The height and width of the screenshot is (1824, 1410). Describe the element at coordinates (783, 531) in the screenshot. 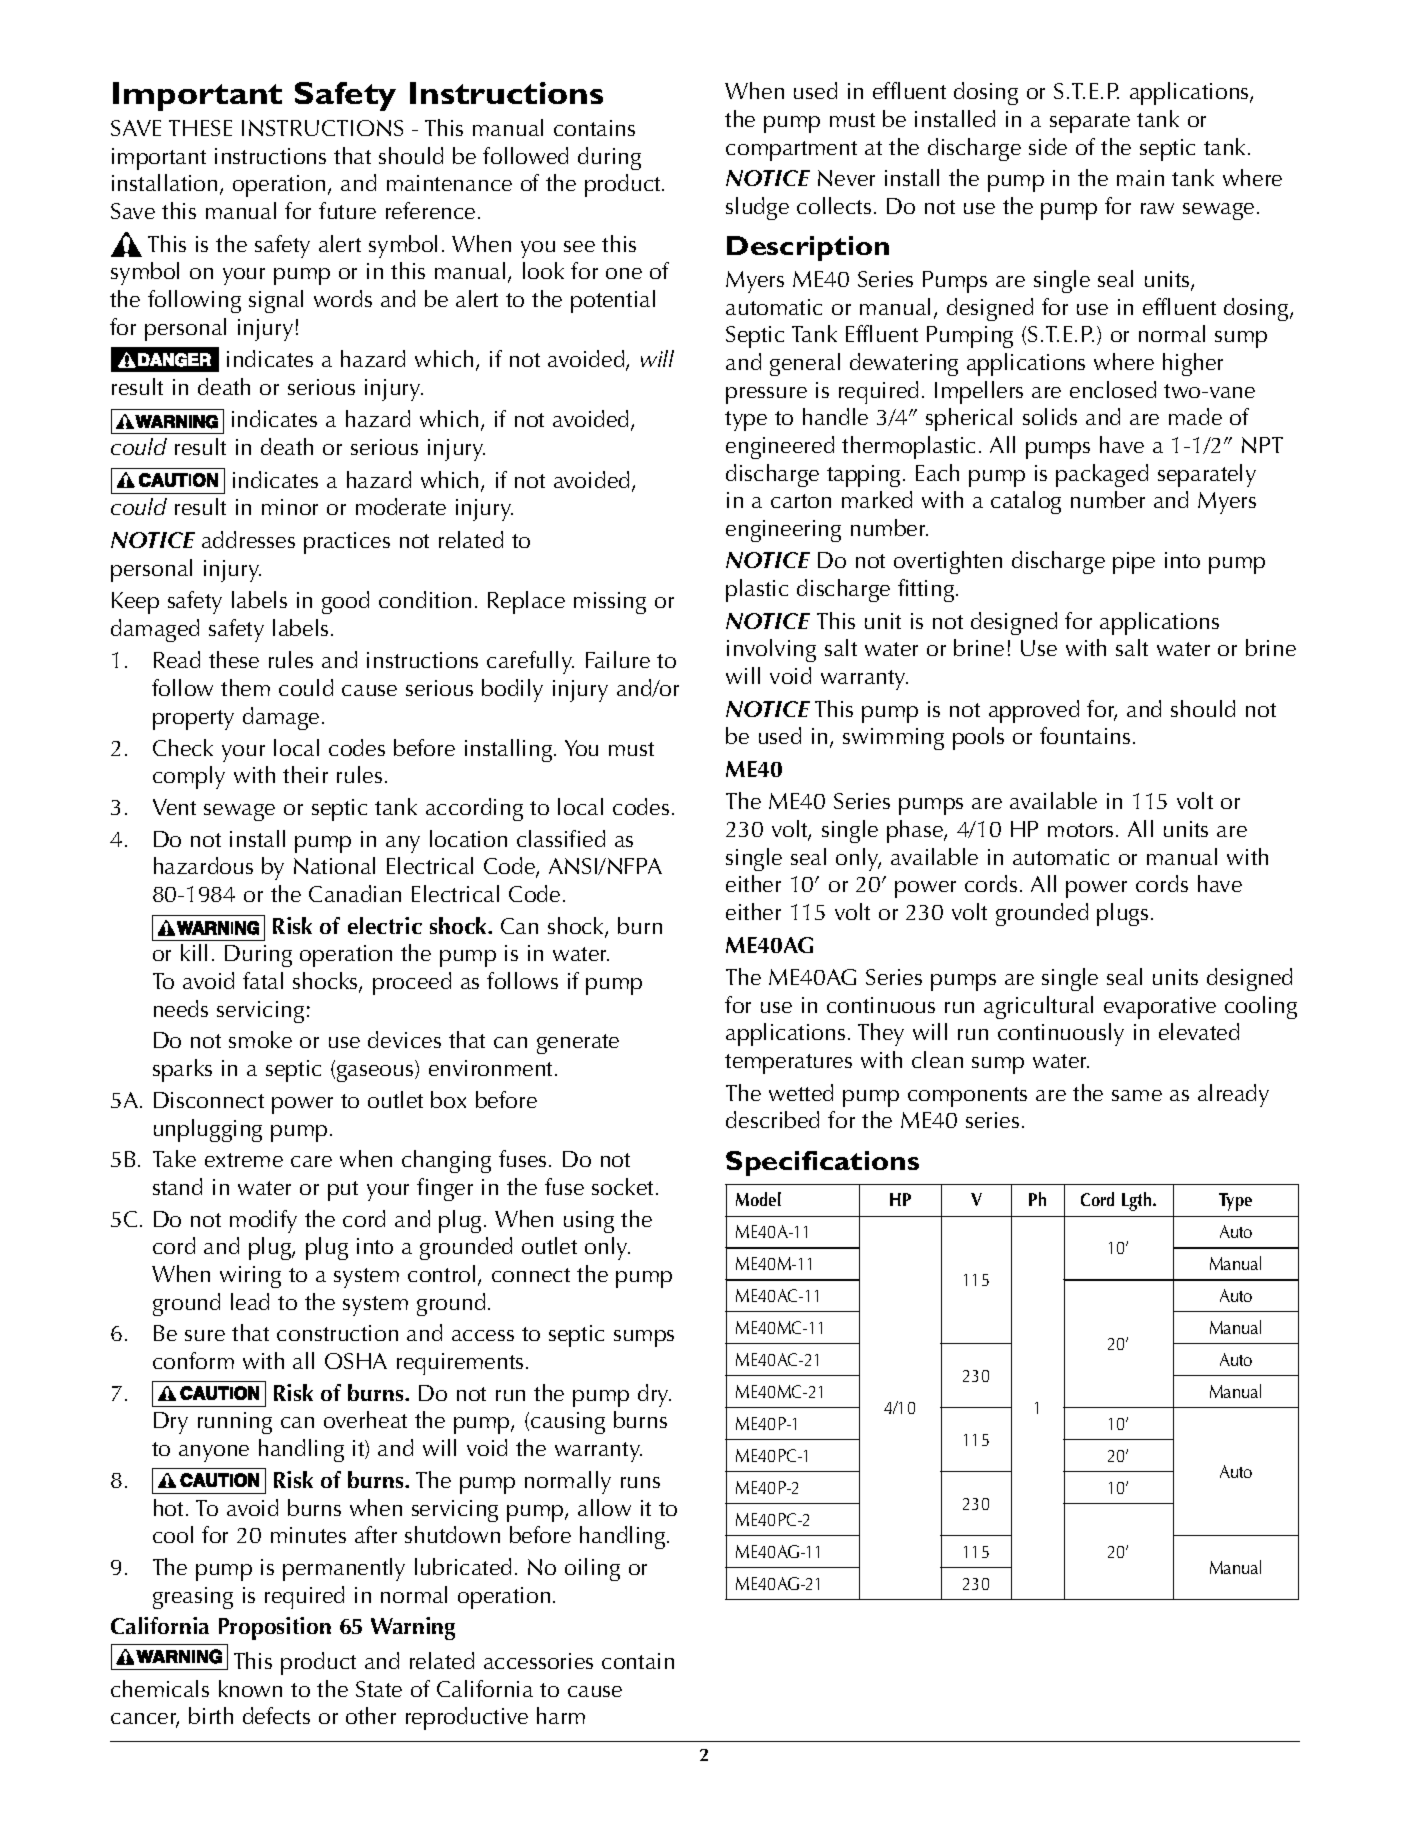

I see `engineering` at that location.
